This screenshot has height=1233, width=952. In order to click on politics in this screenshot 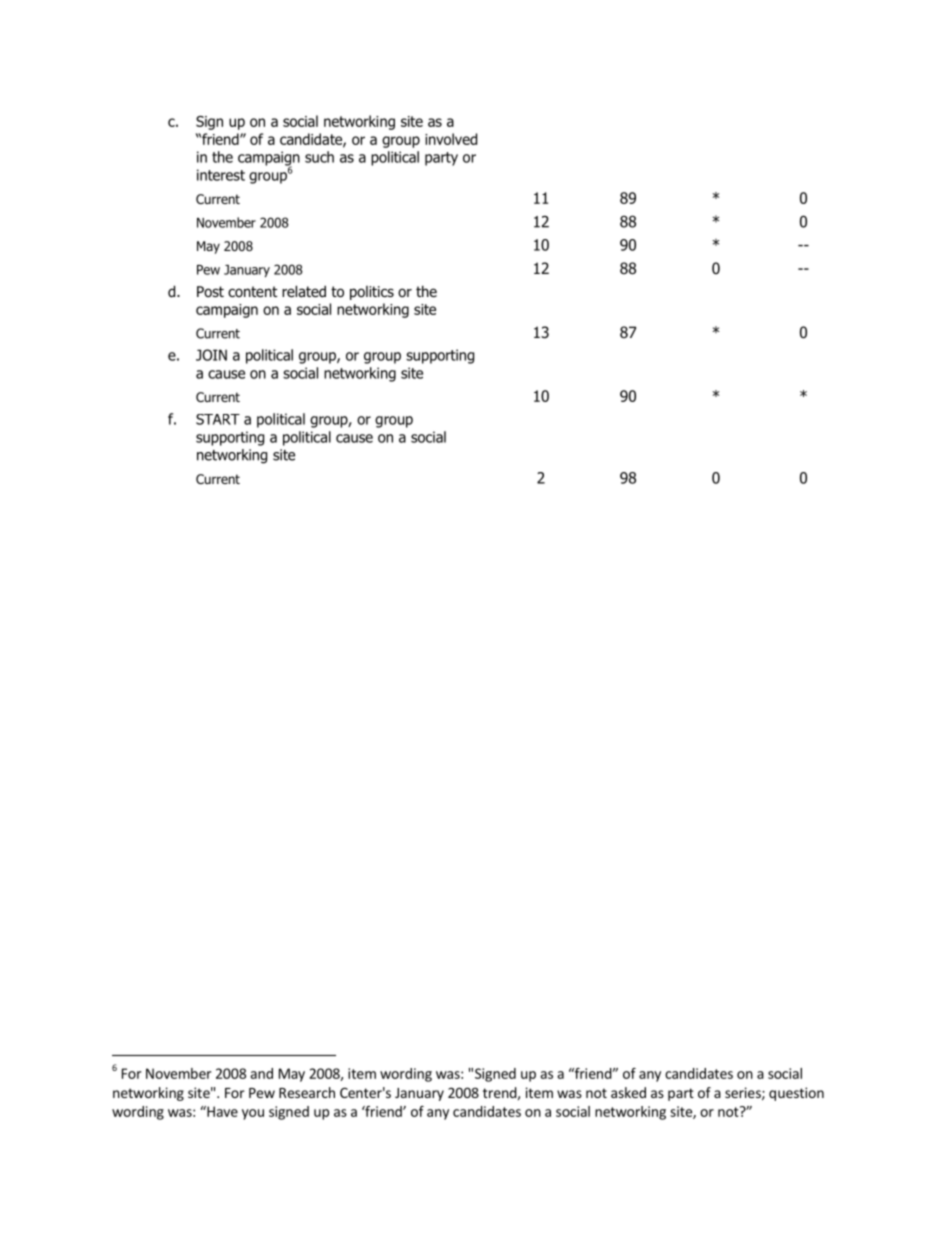, I will do `click(372, 293)`.
